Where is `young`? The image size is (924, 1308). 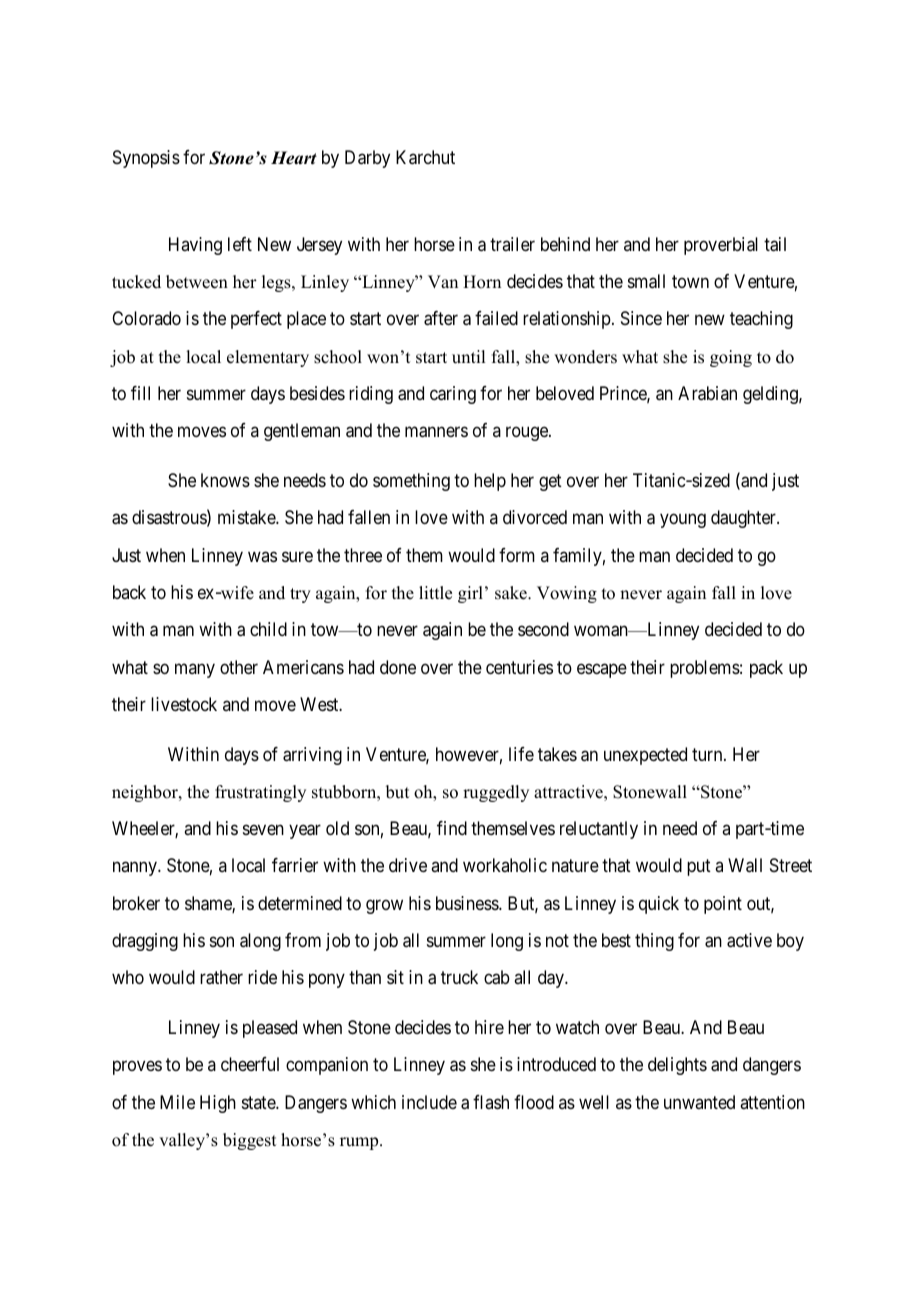 young is located at coordinates (683, 521).
